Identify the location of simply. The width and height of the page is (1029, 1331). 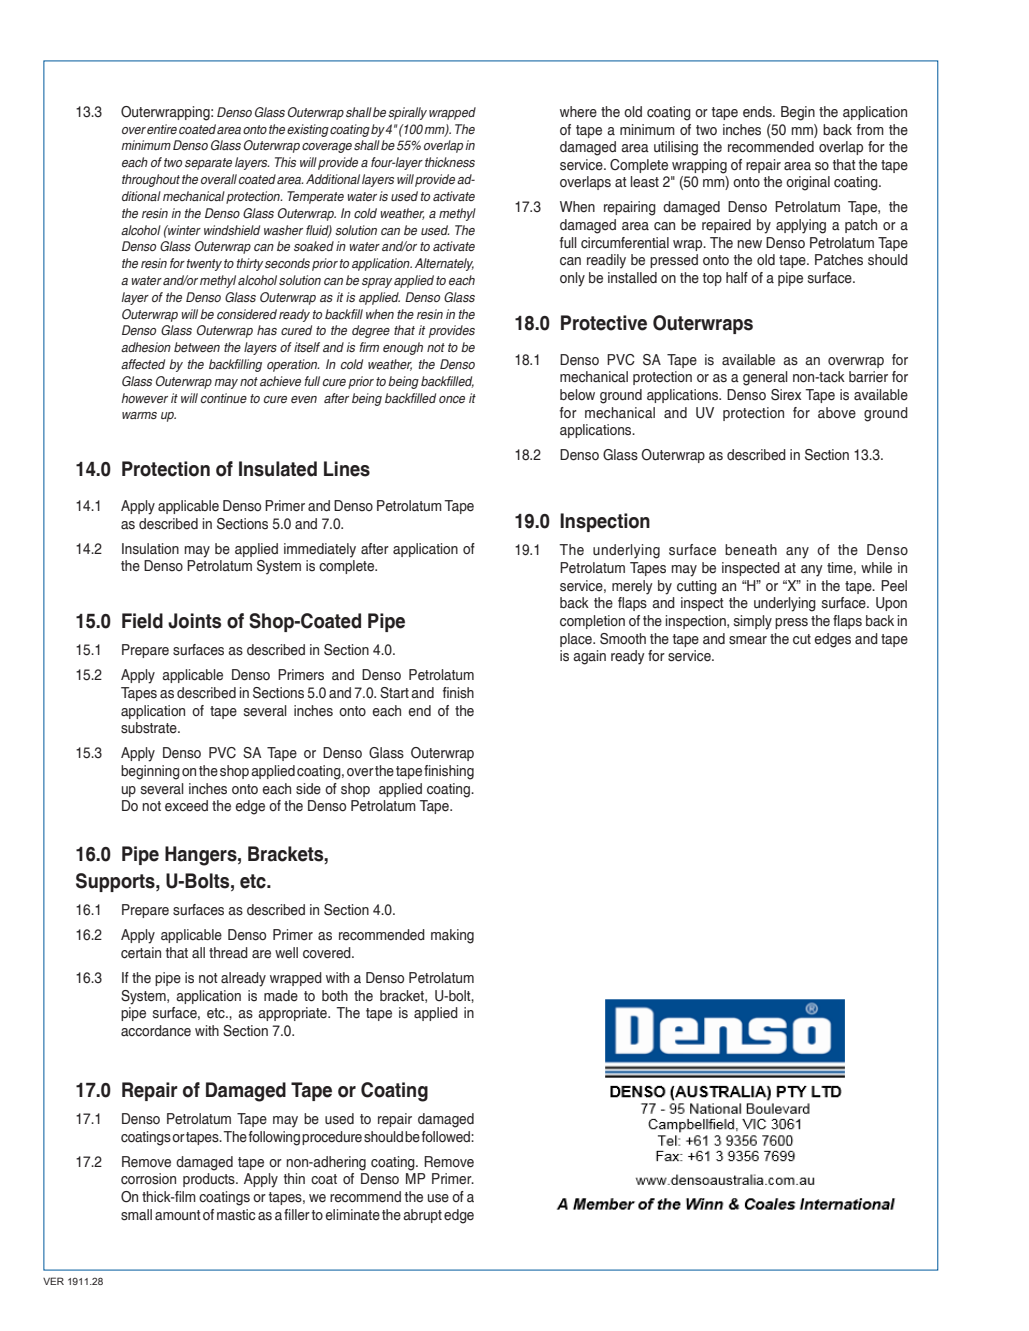
(753, 622).
